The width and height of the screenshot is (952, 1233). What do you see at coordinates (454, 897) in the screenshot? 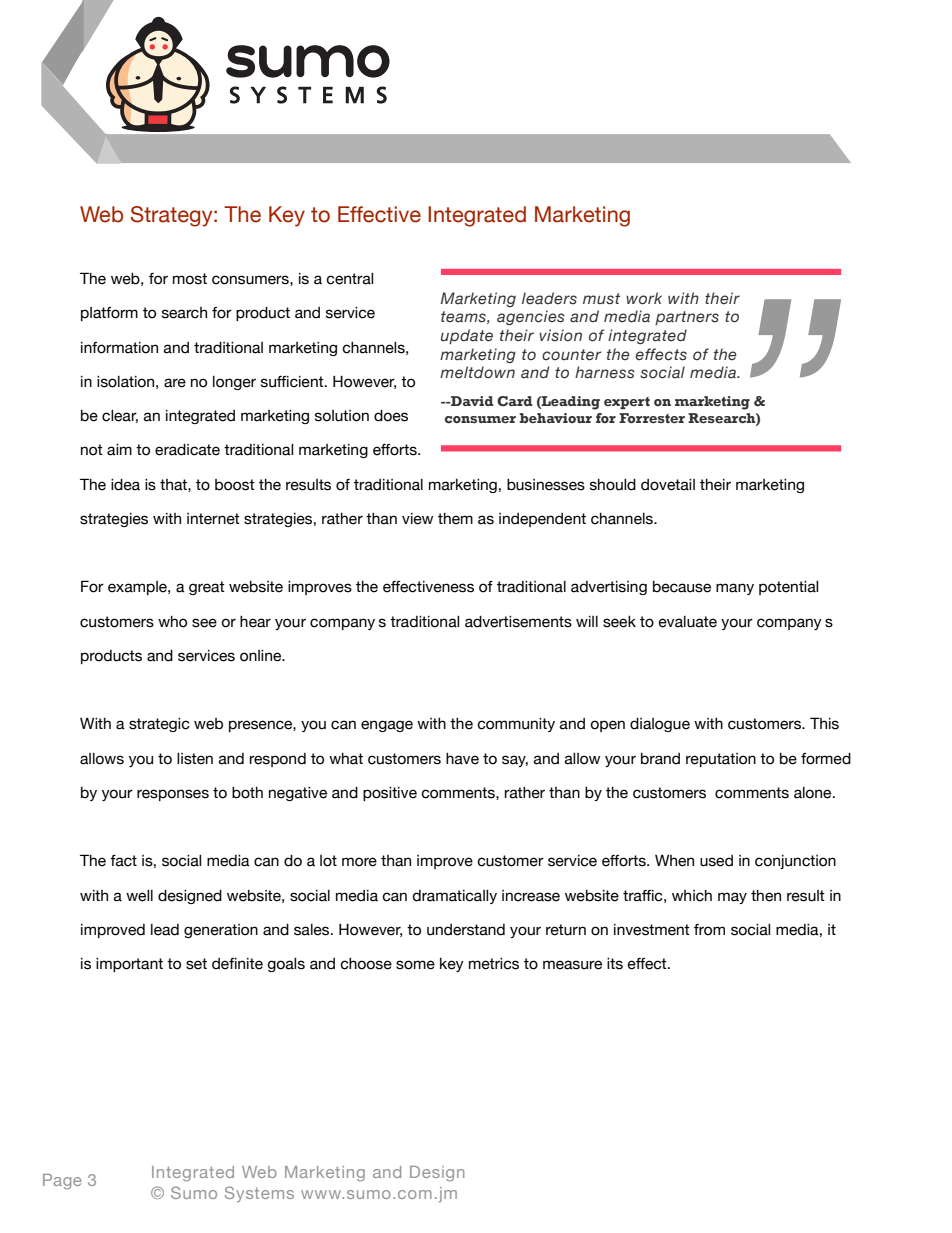
I see `dramatically` at bounding box center [454, 897].
